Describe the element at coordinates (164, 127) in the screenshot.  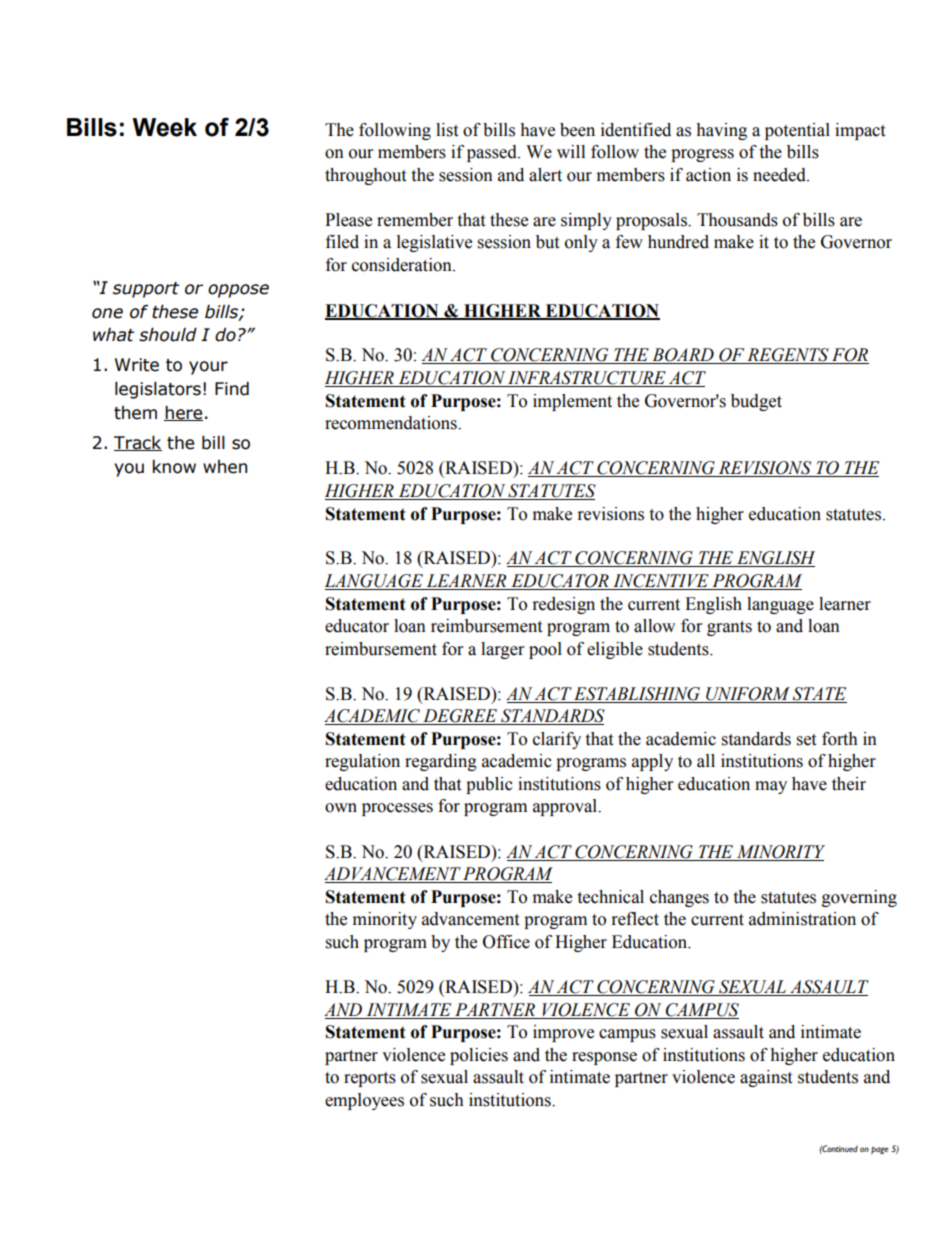
I see `Week` at that location.
